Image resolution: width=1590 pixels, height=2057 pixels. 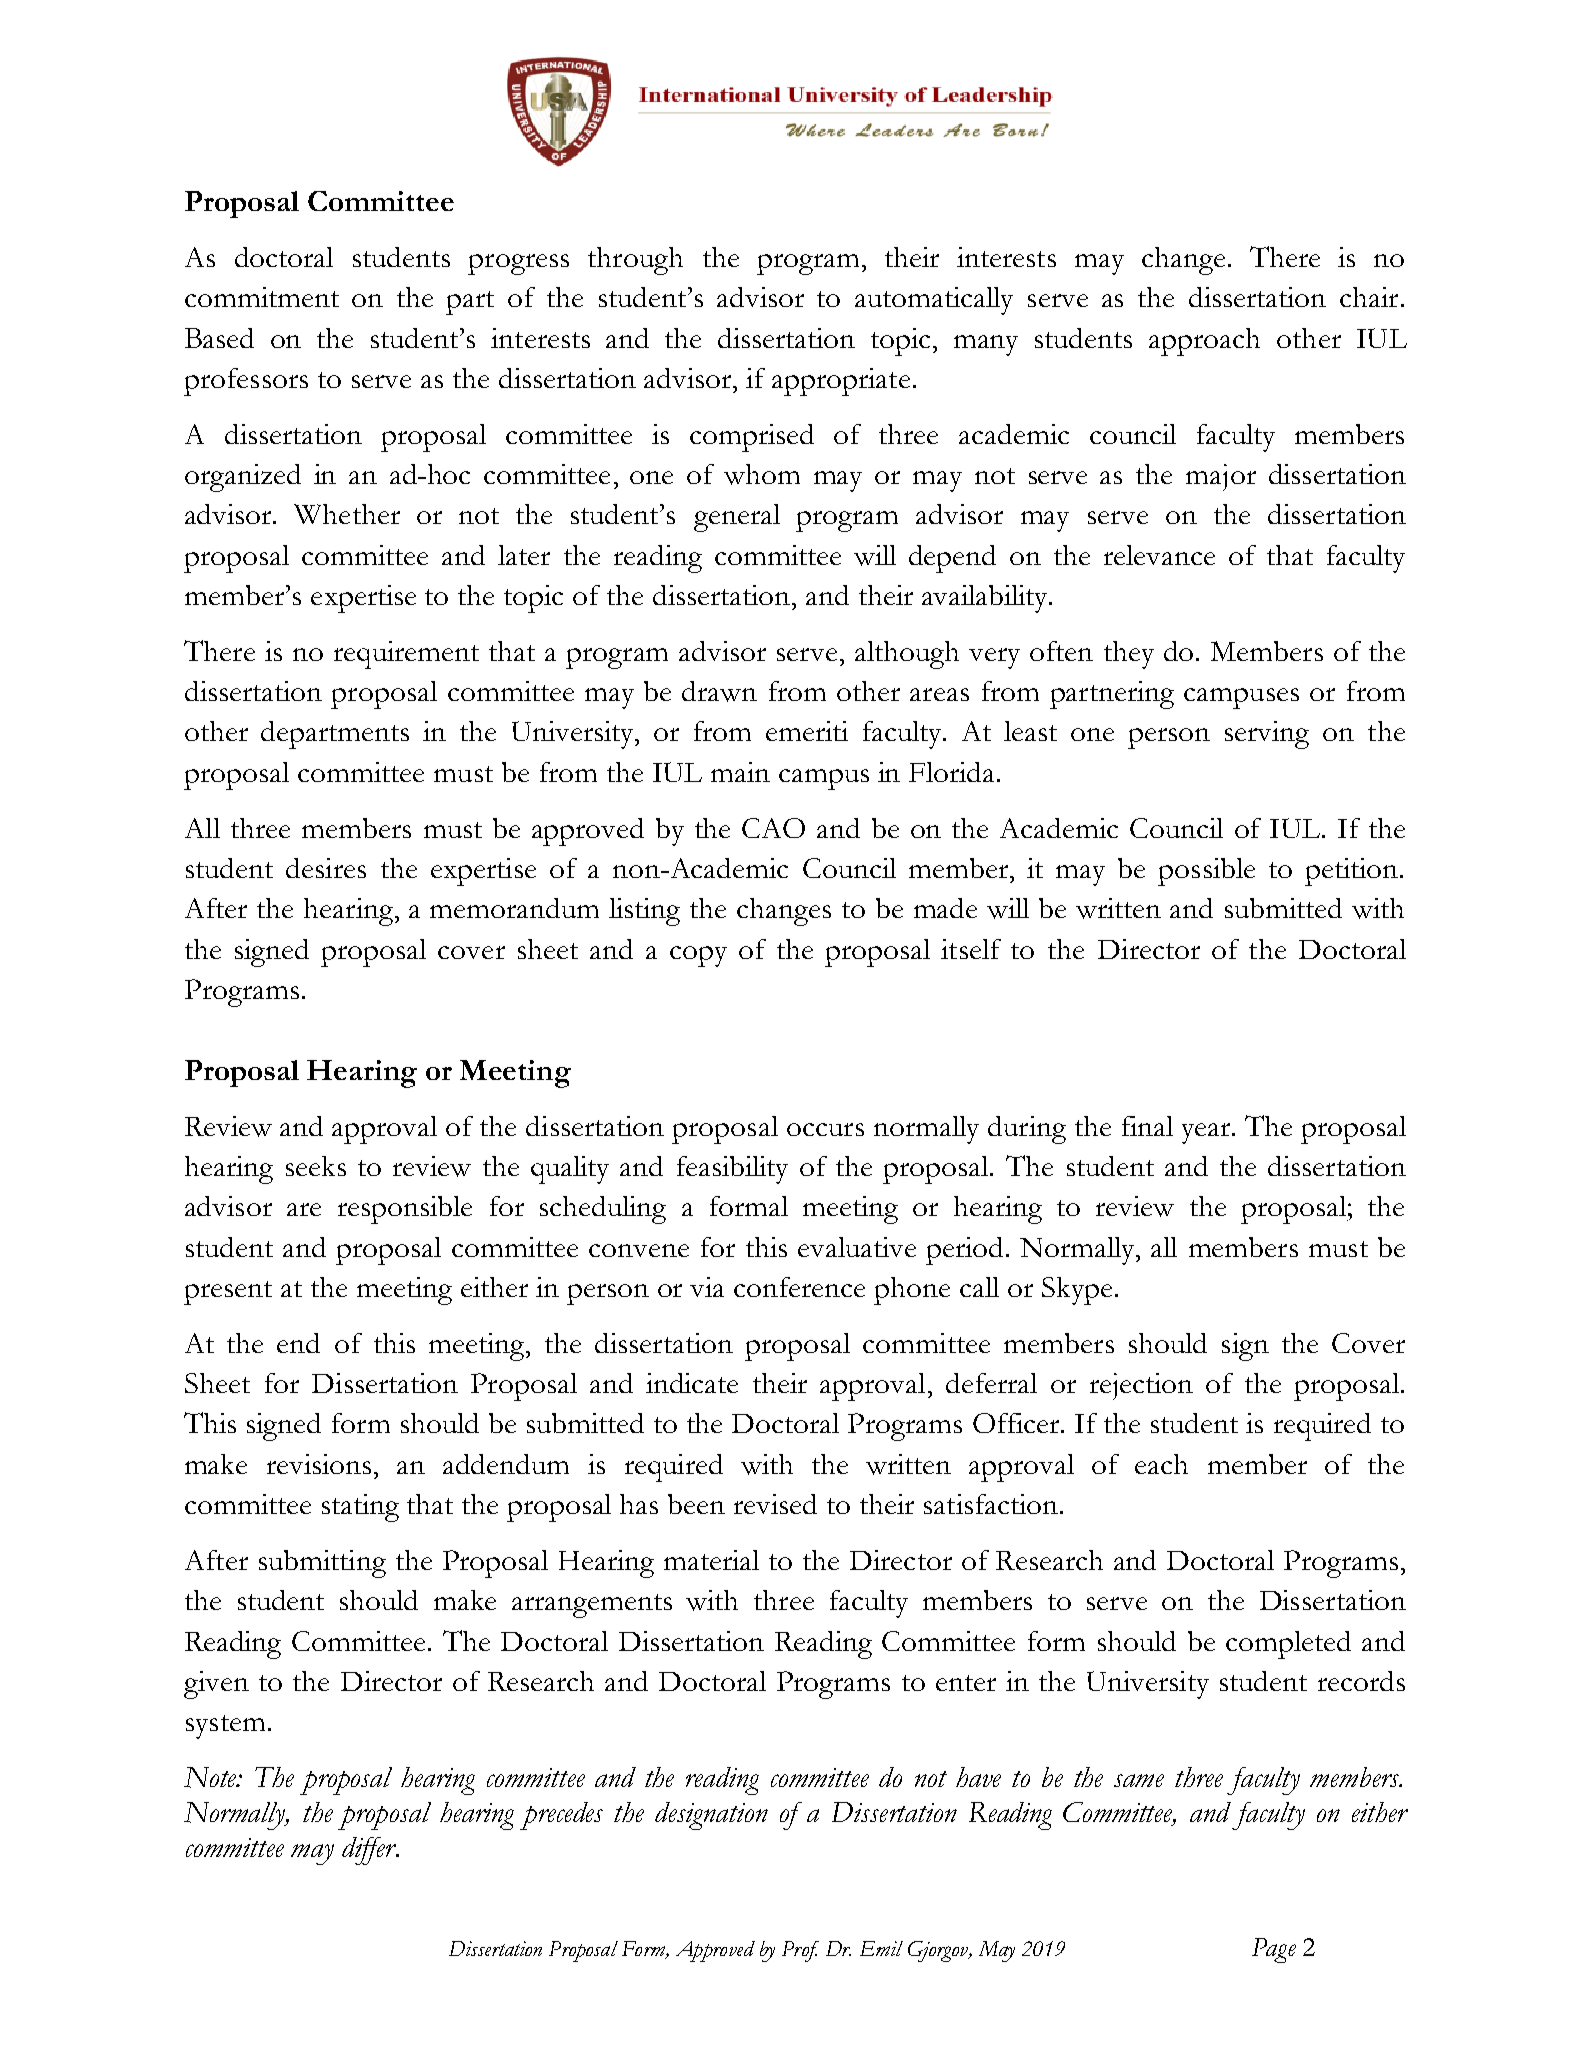 What do you see at coordinates (841, 382) in the page?
I see `appropriate` at bounding box center [841, 382].
